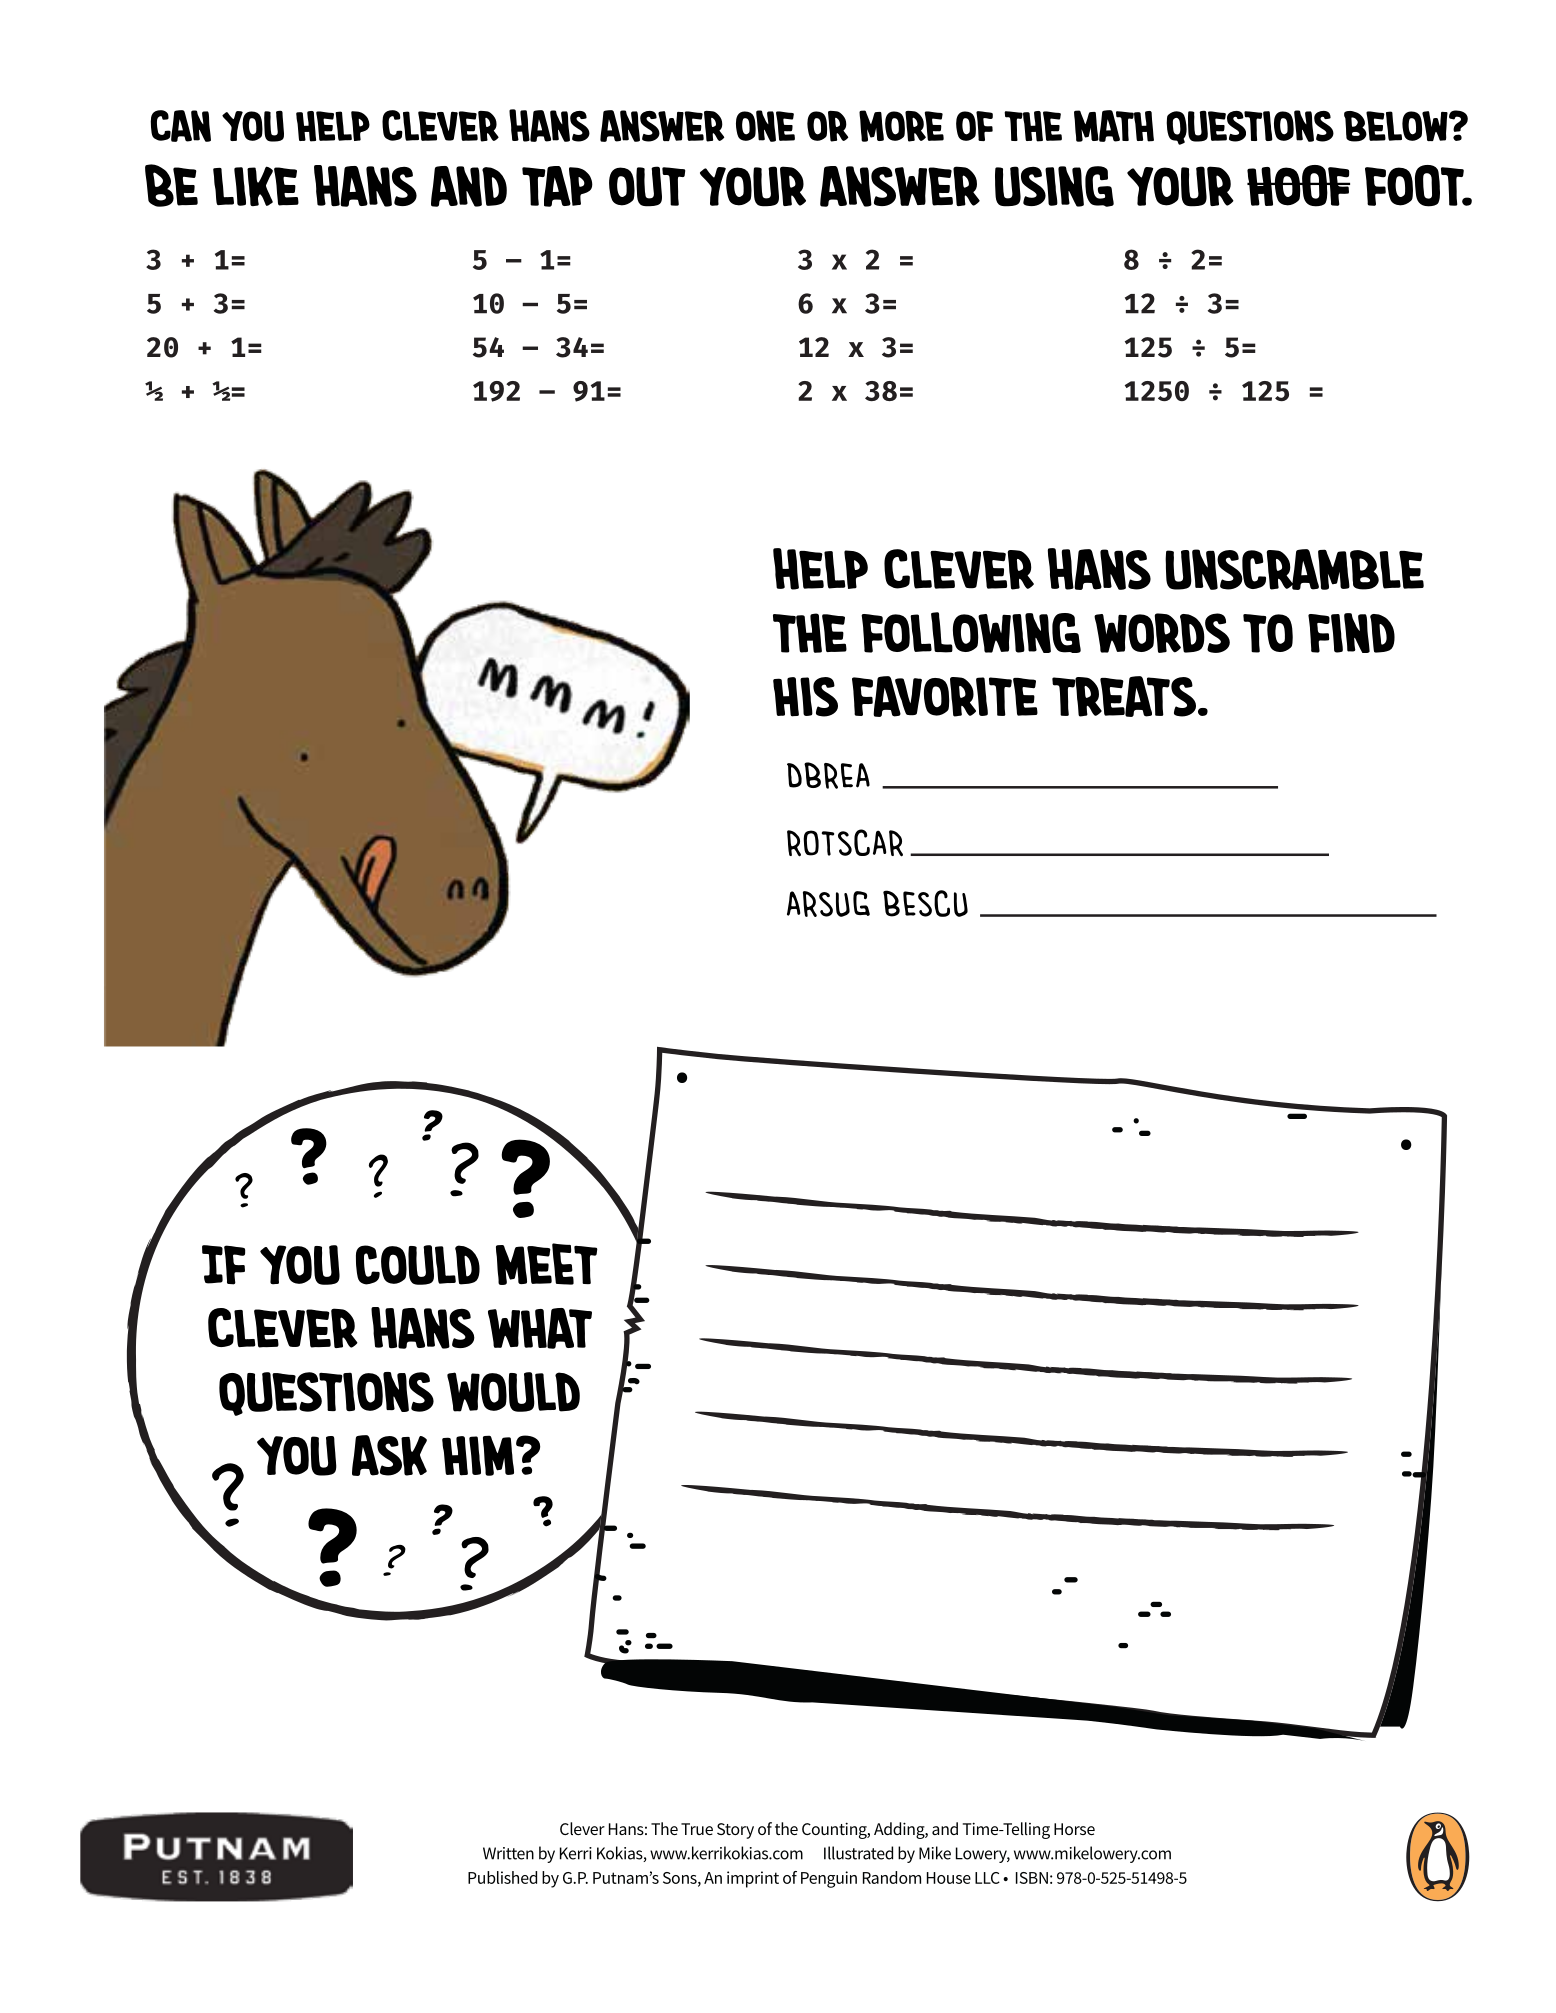 This image has width=1556, height=2013. What do you see at coordinates (418, 1265) in the image?
I see `could` at bounding box center [418, 1265].
